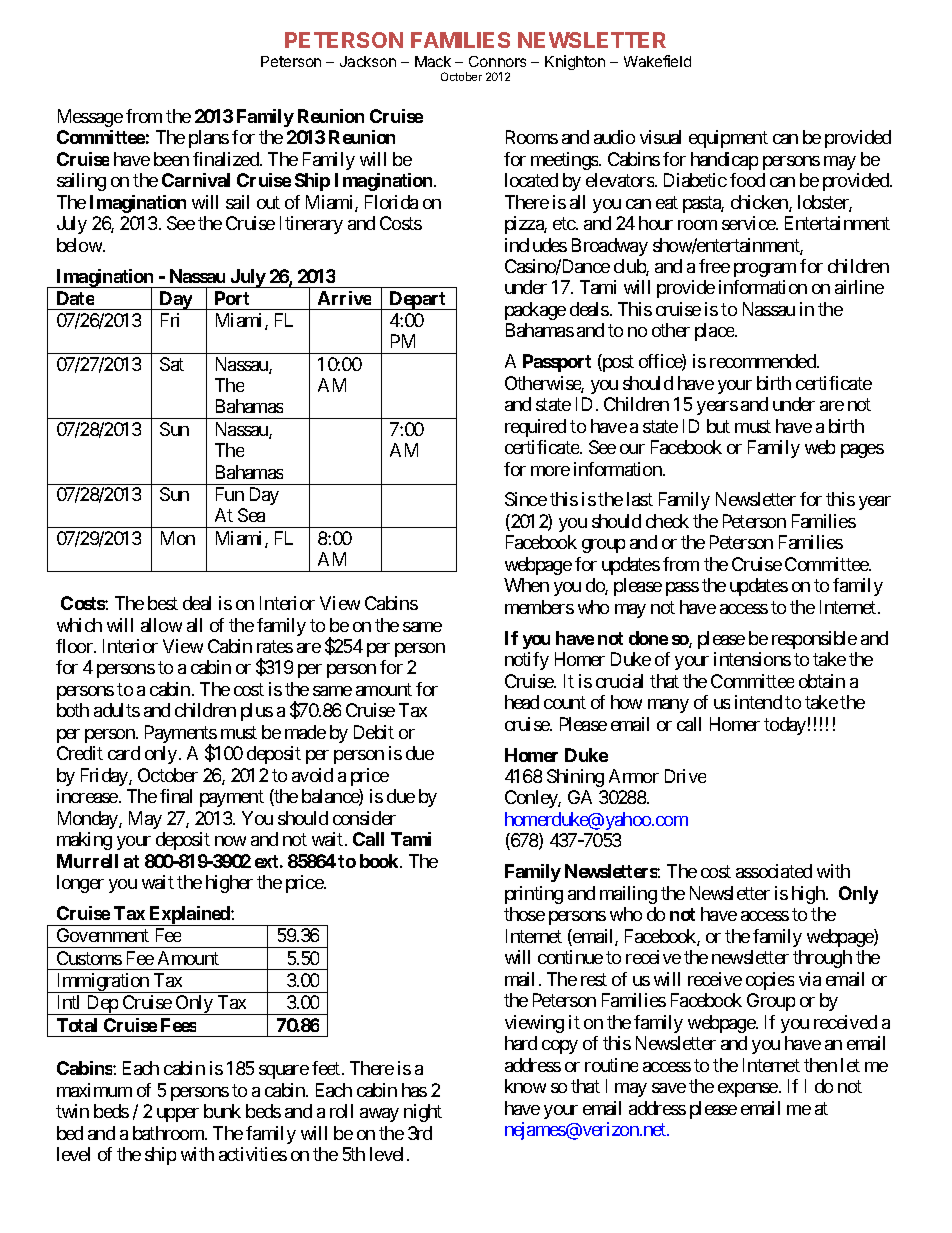 The width and height of the screenshot is (952, 1233). Describe the element at coordinates (161, 625) in the screenshot. I see `allow` at that location.
